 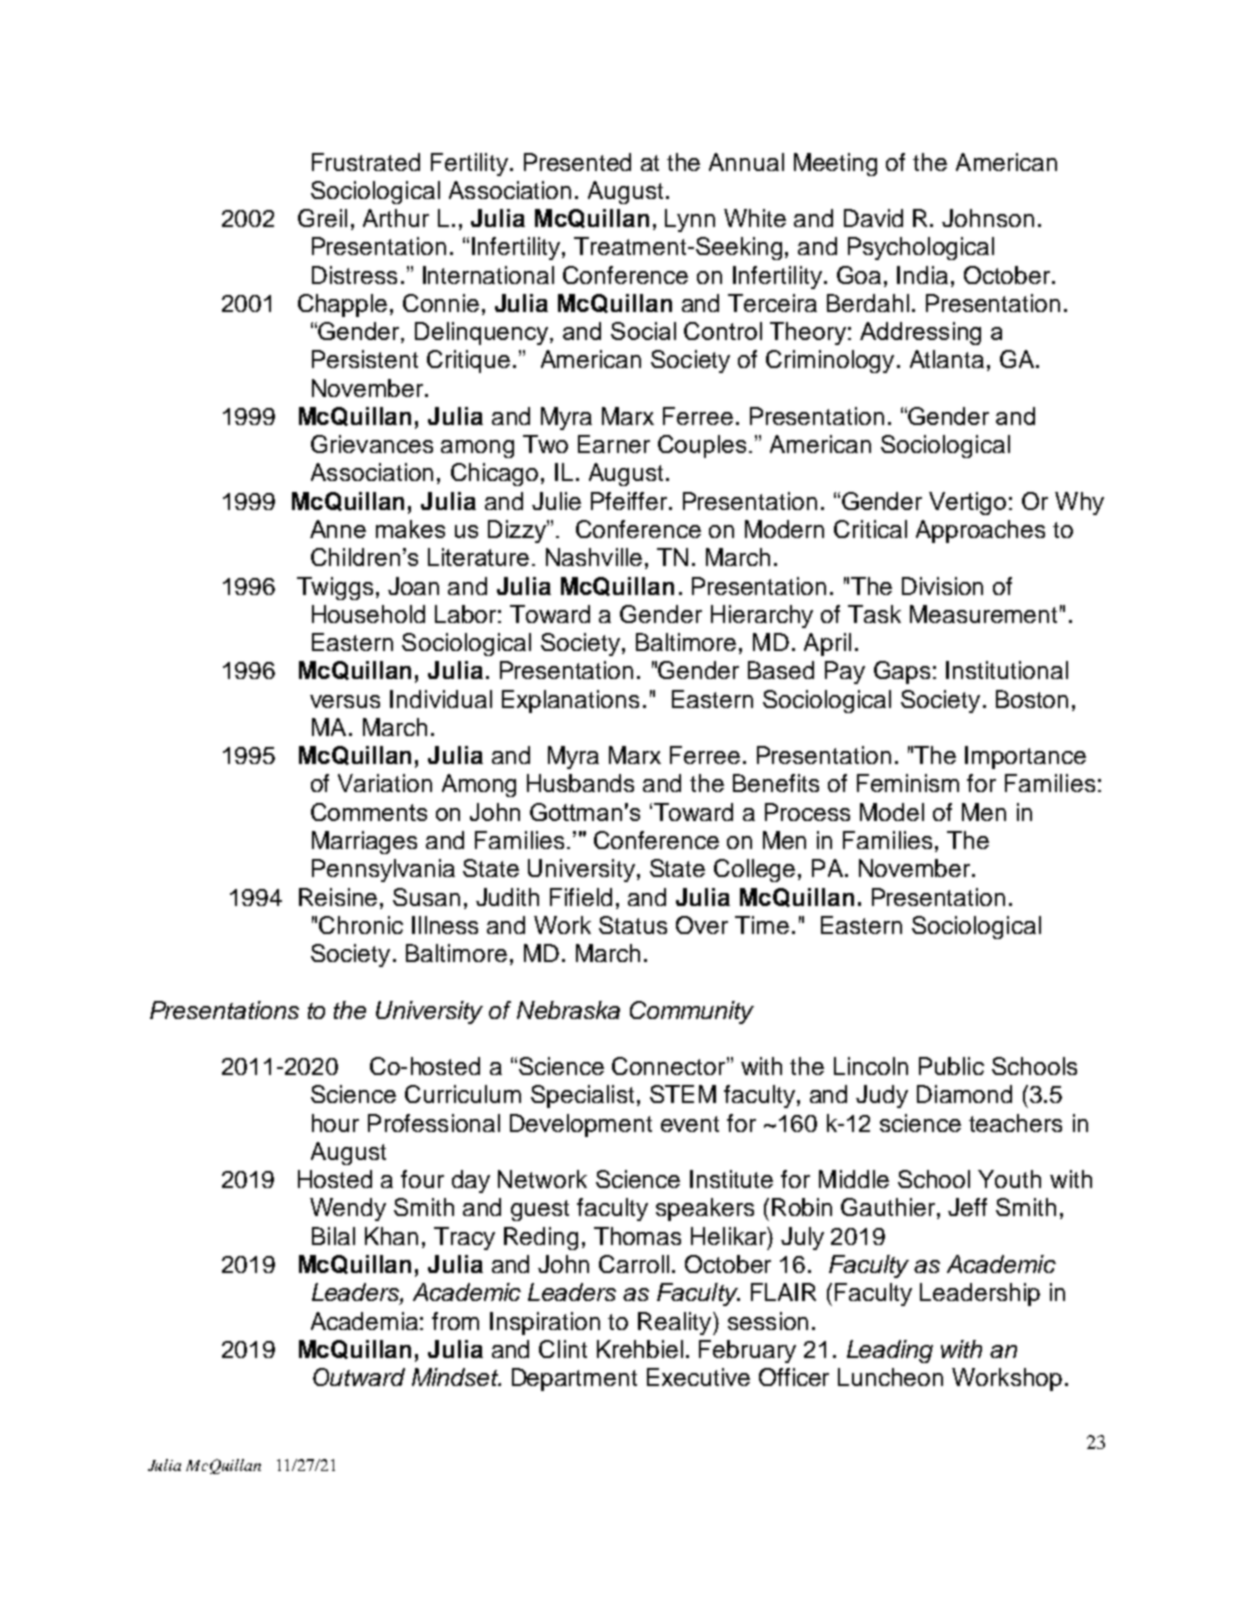 I want to click on Lynn, so click(x=690, y=220).
